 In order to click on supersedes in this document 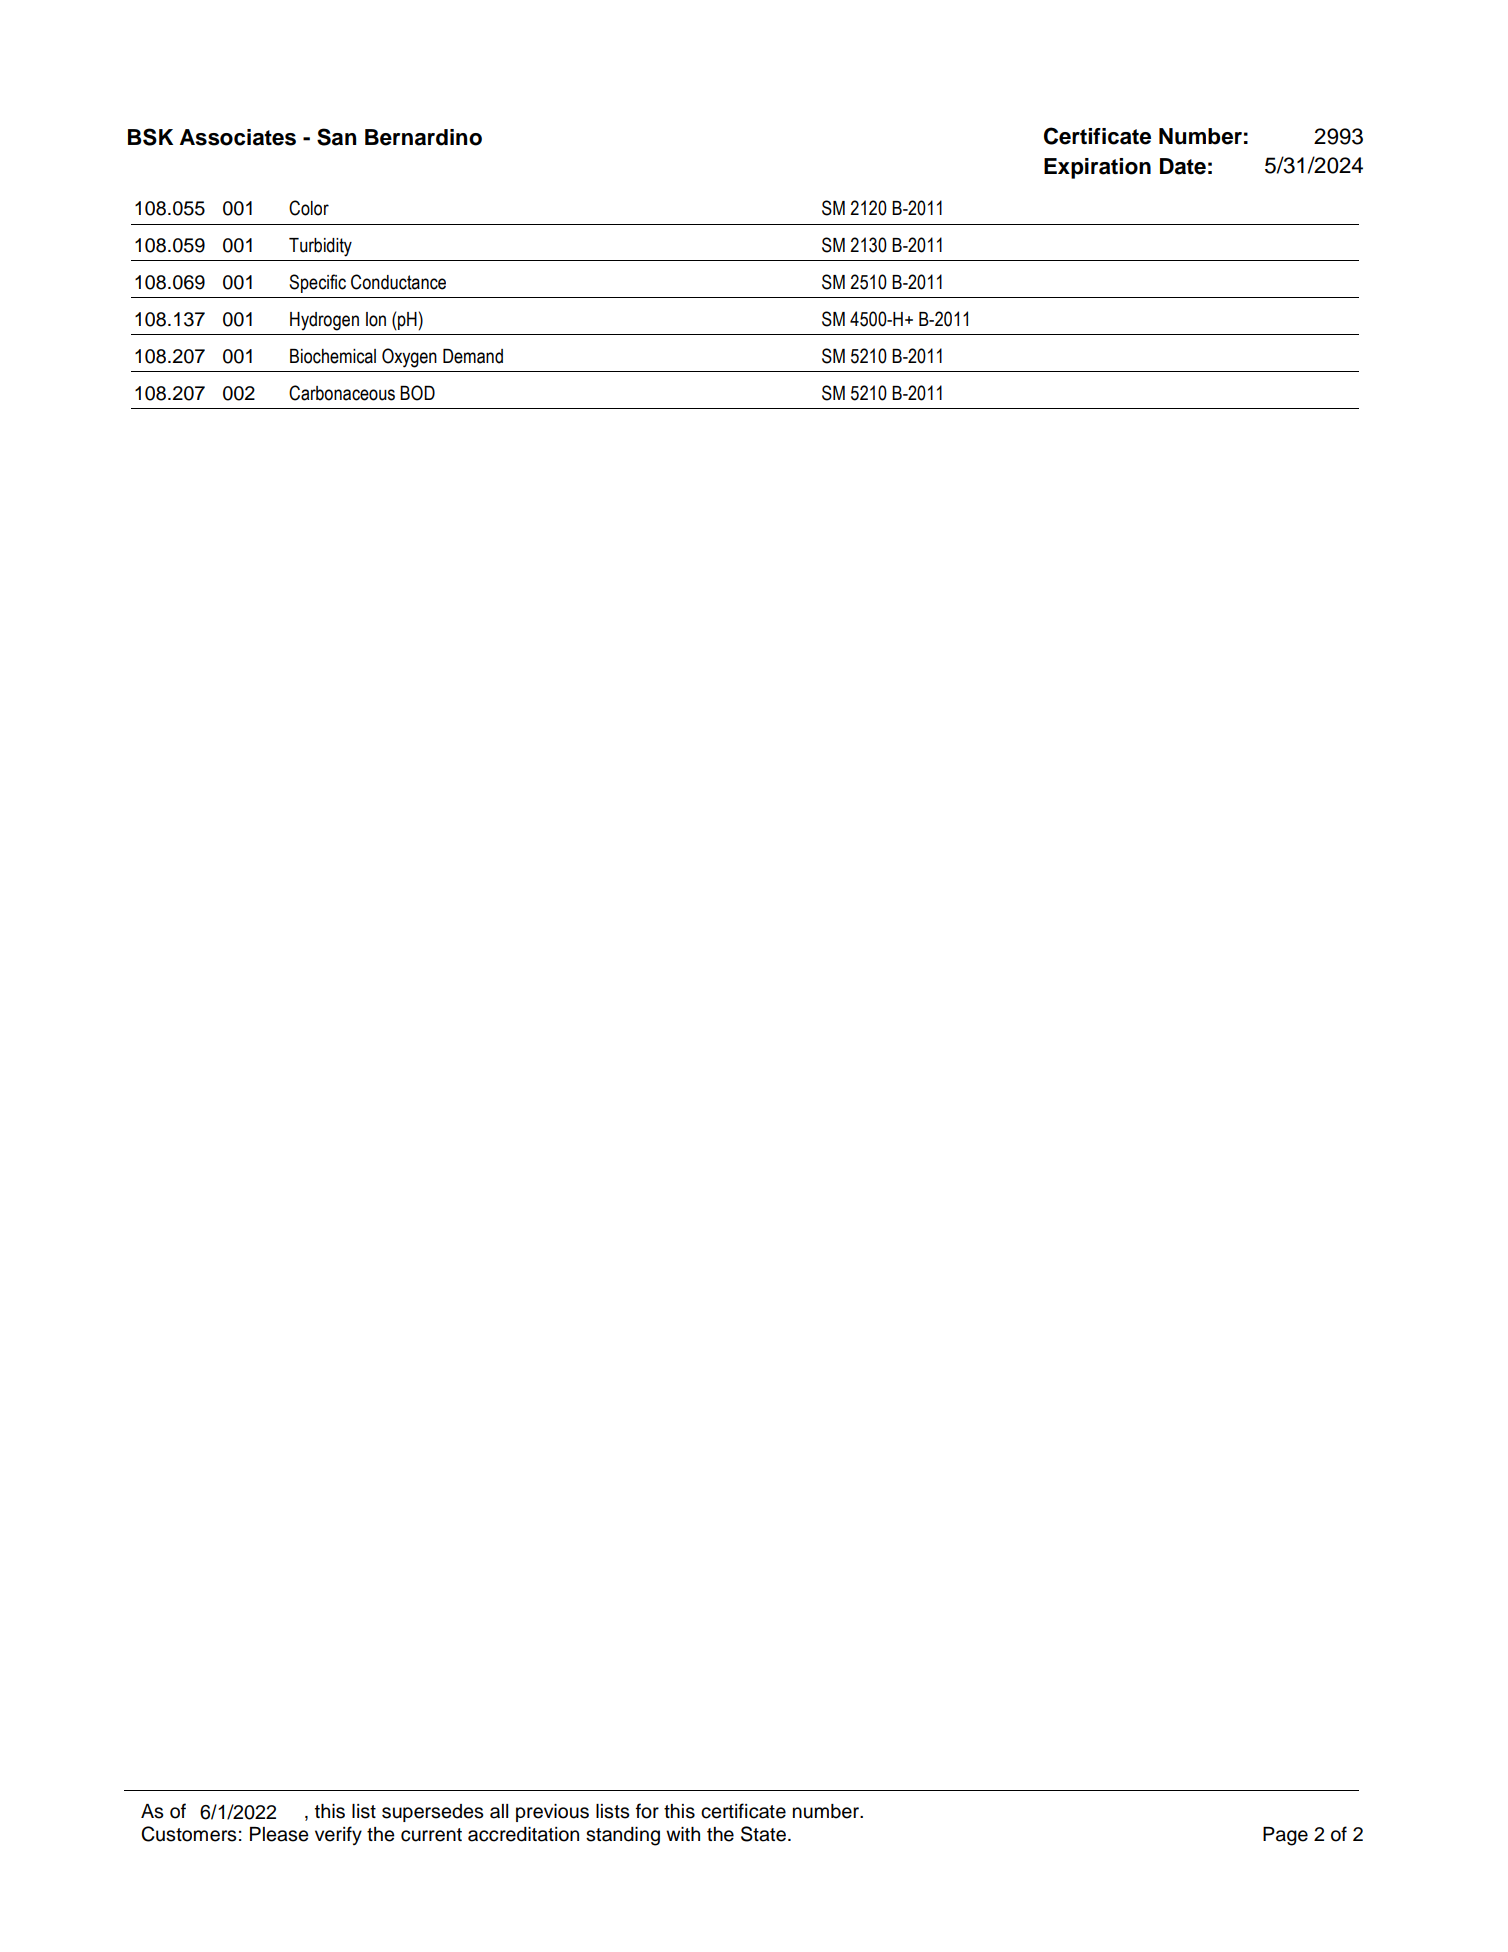, I will do `click(433, 1813)`.
